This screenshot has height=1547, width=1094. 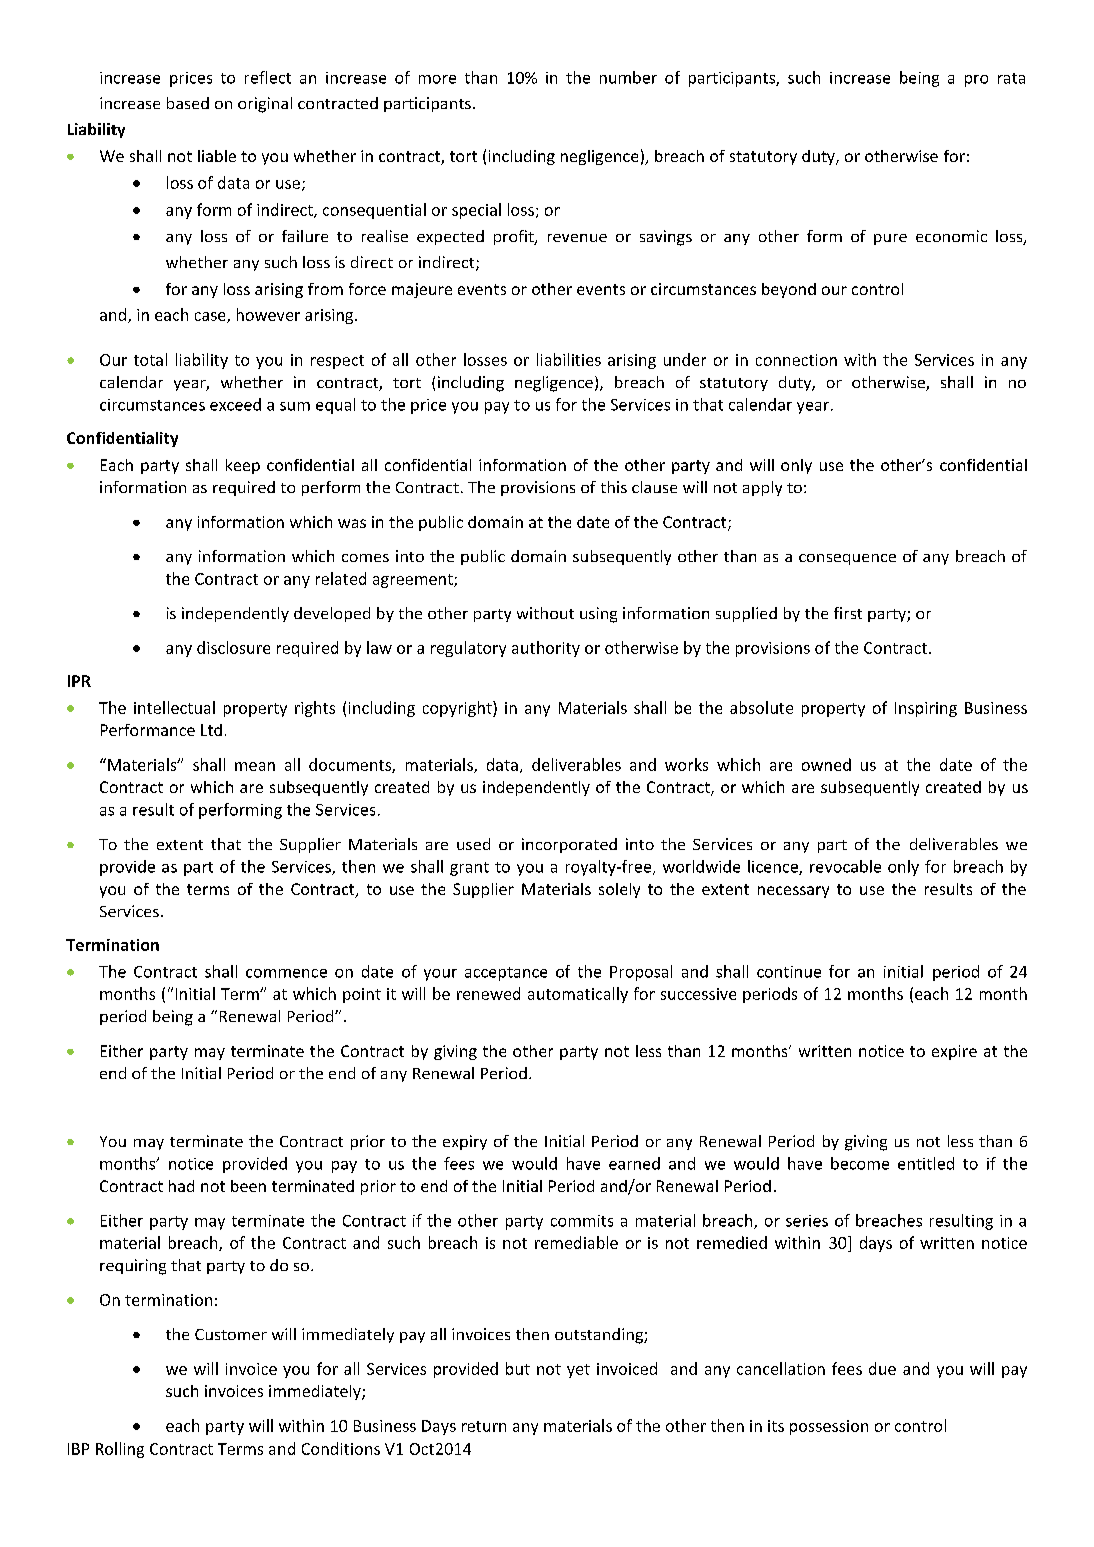 What do you see at coordinates (569, 845) in the screenshot?
I see `incorporated` at bounding box center [569, 845].
